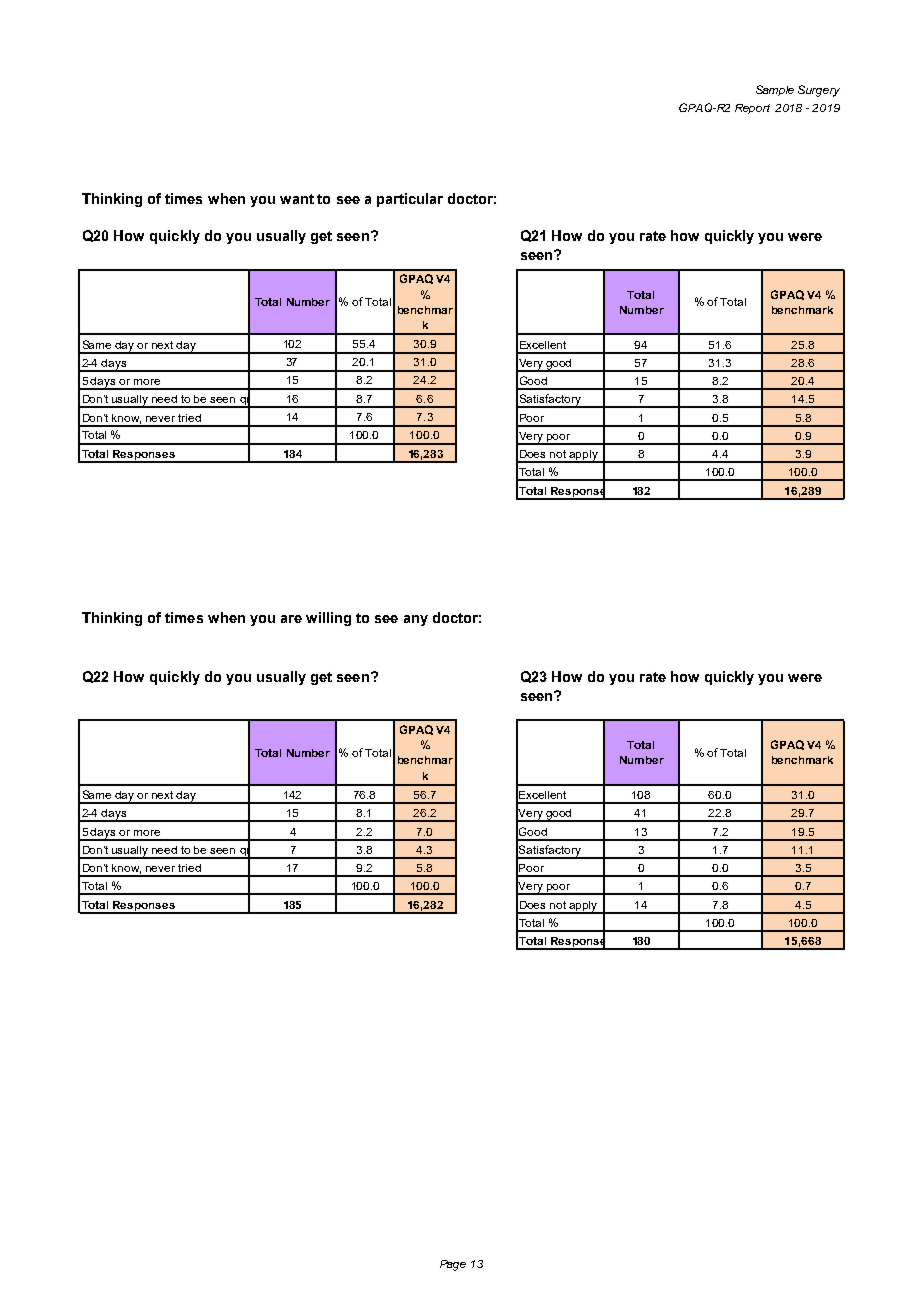 The width and height of the page is (924, 1308). Describe the element at coordinates (291, 619) in the page. I see `are` at that location.
